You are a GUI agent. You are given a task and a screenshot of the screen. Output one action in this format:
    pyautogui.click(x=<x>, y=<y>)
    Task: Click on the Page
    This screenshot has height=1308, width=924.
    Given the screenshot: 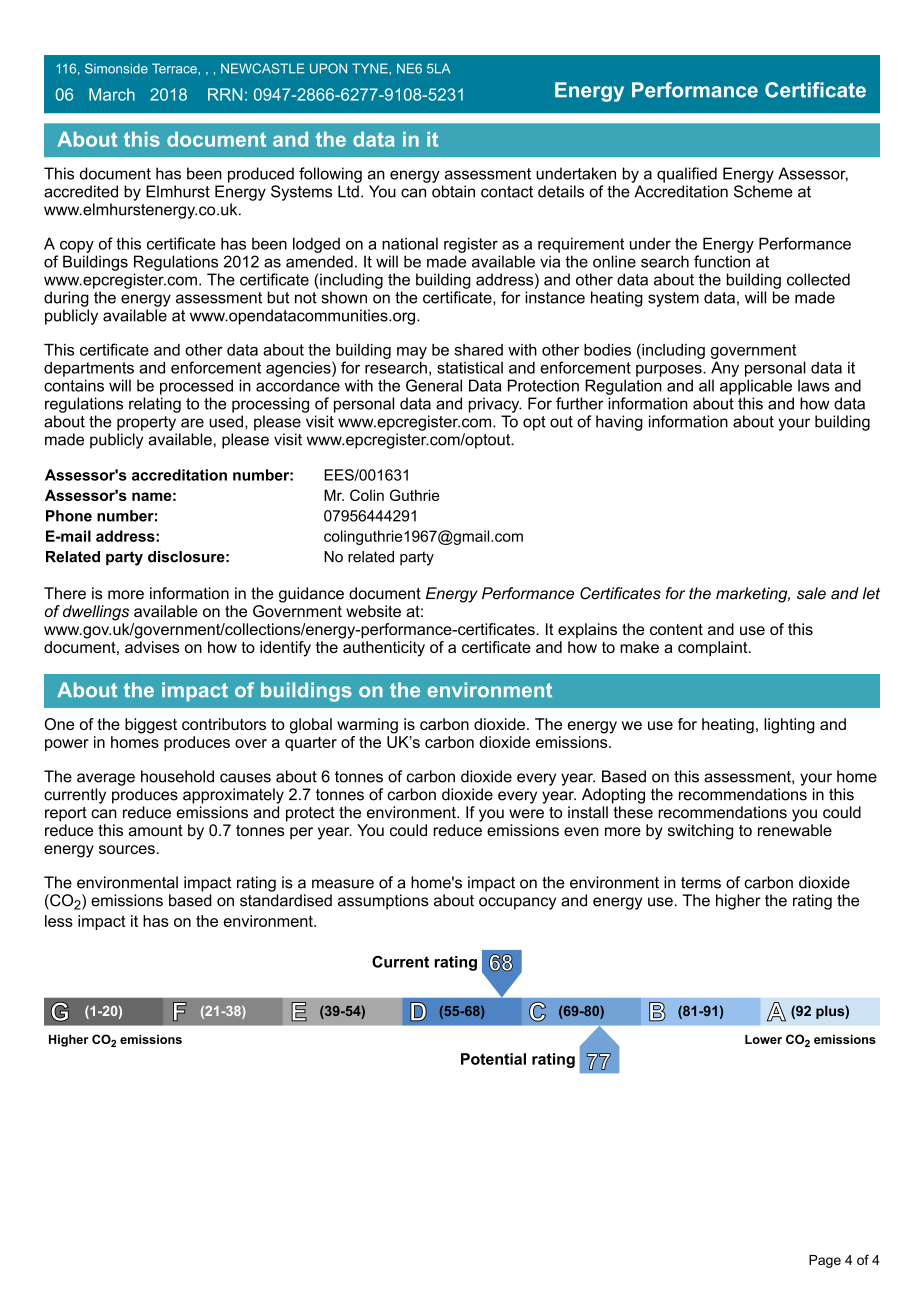 What is the action you would take?
    pyautogui.click(x=825, y=1261)
